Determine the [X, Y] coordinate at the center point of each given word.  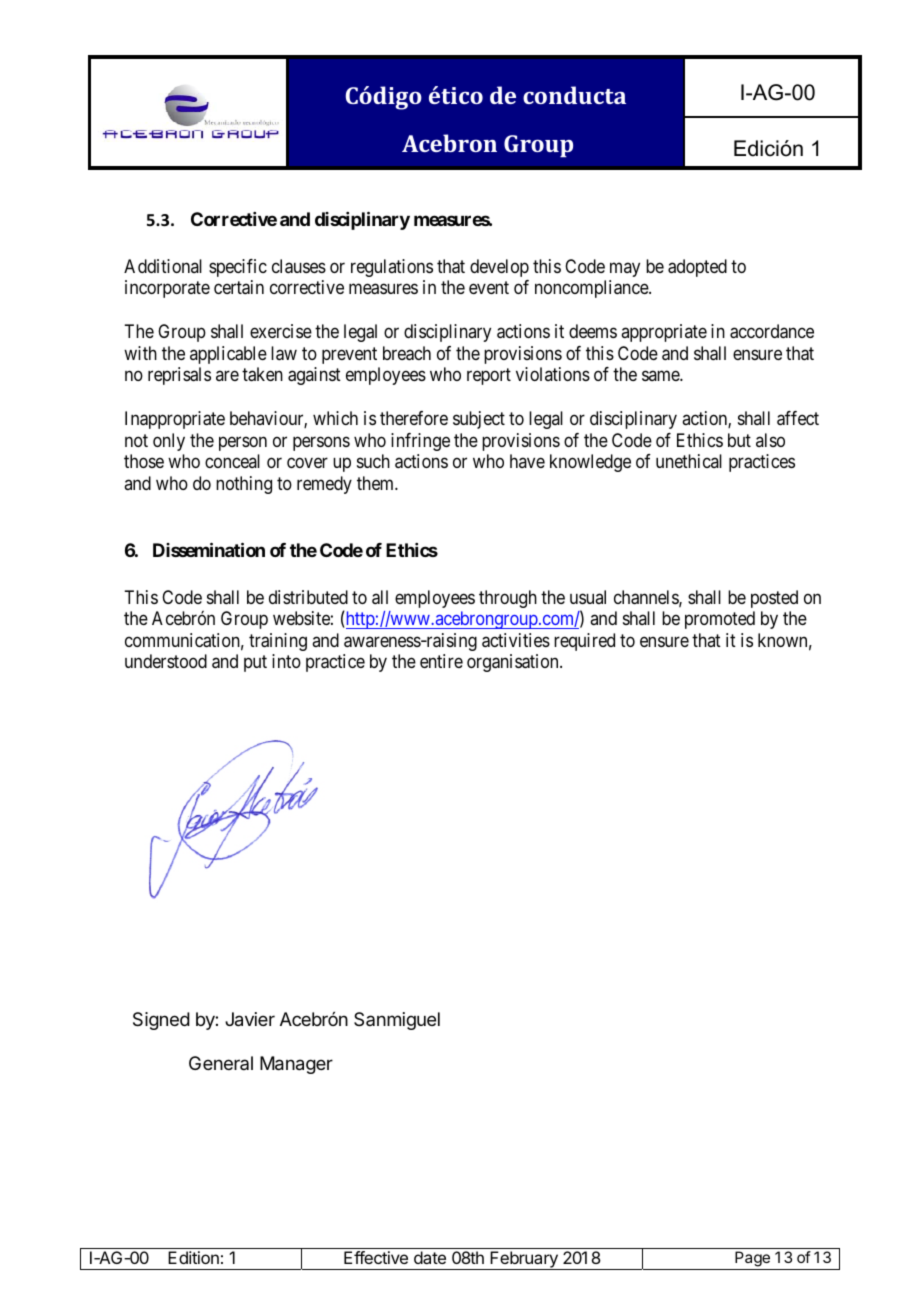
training [278, 642]
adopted [697, 268]
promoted [720, 620]
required [584, 642]
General [221, 1063]
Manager [296, 1065]
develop [499, 268]
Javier [250, 1019]
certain [239, 287]
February [524, 1260]
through [508, 599]
